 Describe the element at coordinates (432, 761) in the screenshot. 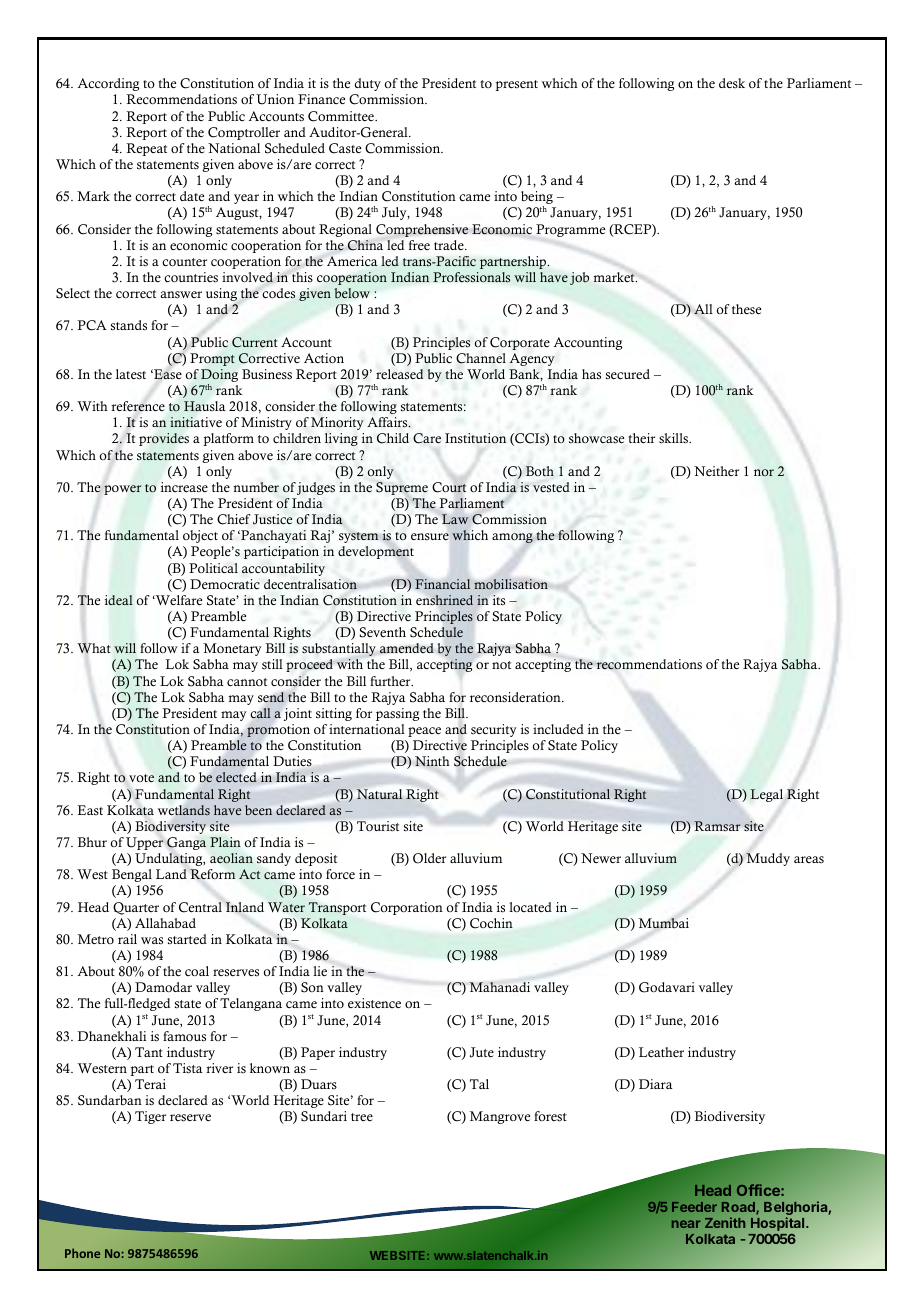

I see `Ninth` at that location.
